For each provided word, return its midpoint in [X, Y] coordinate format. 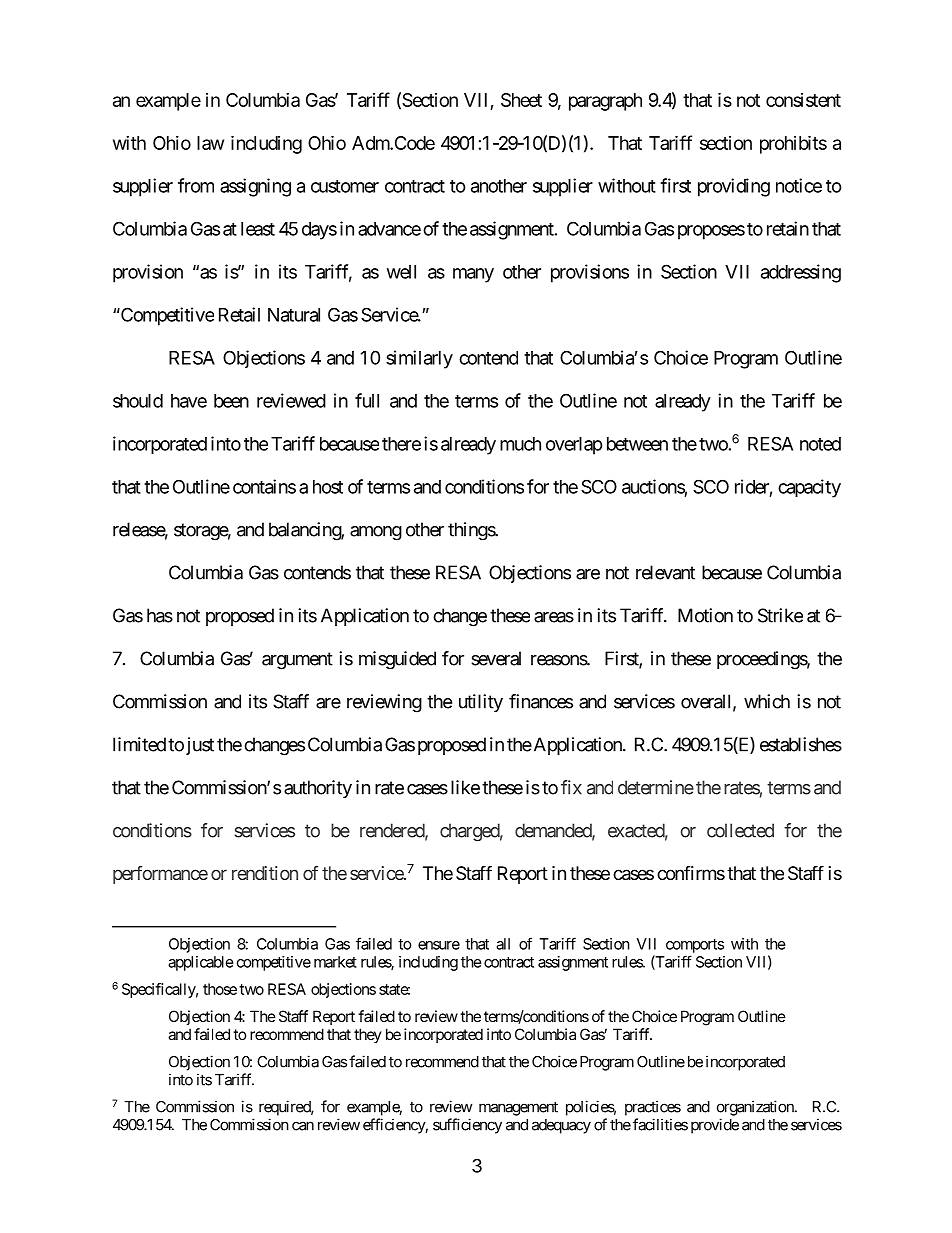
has [160, 615]
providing [734, 187]
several [496, 658]
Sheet [521, 100]
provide [715, 1126]
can [303, 1126]
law [210, 143]
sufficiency [467, 1126]
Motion [705, 615]
